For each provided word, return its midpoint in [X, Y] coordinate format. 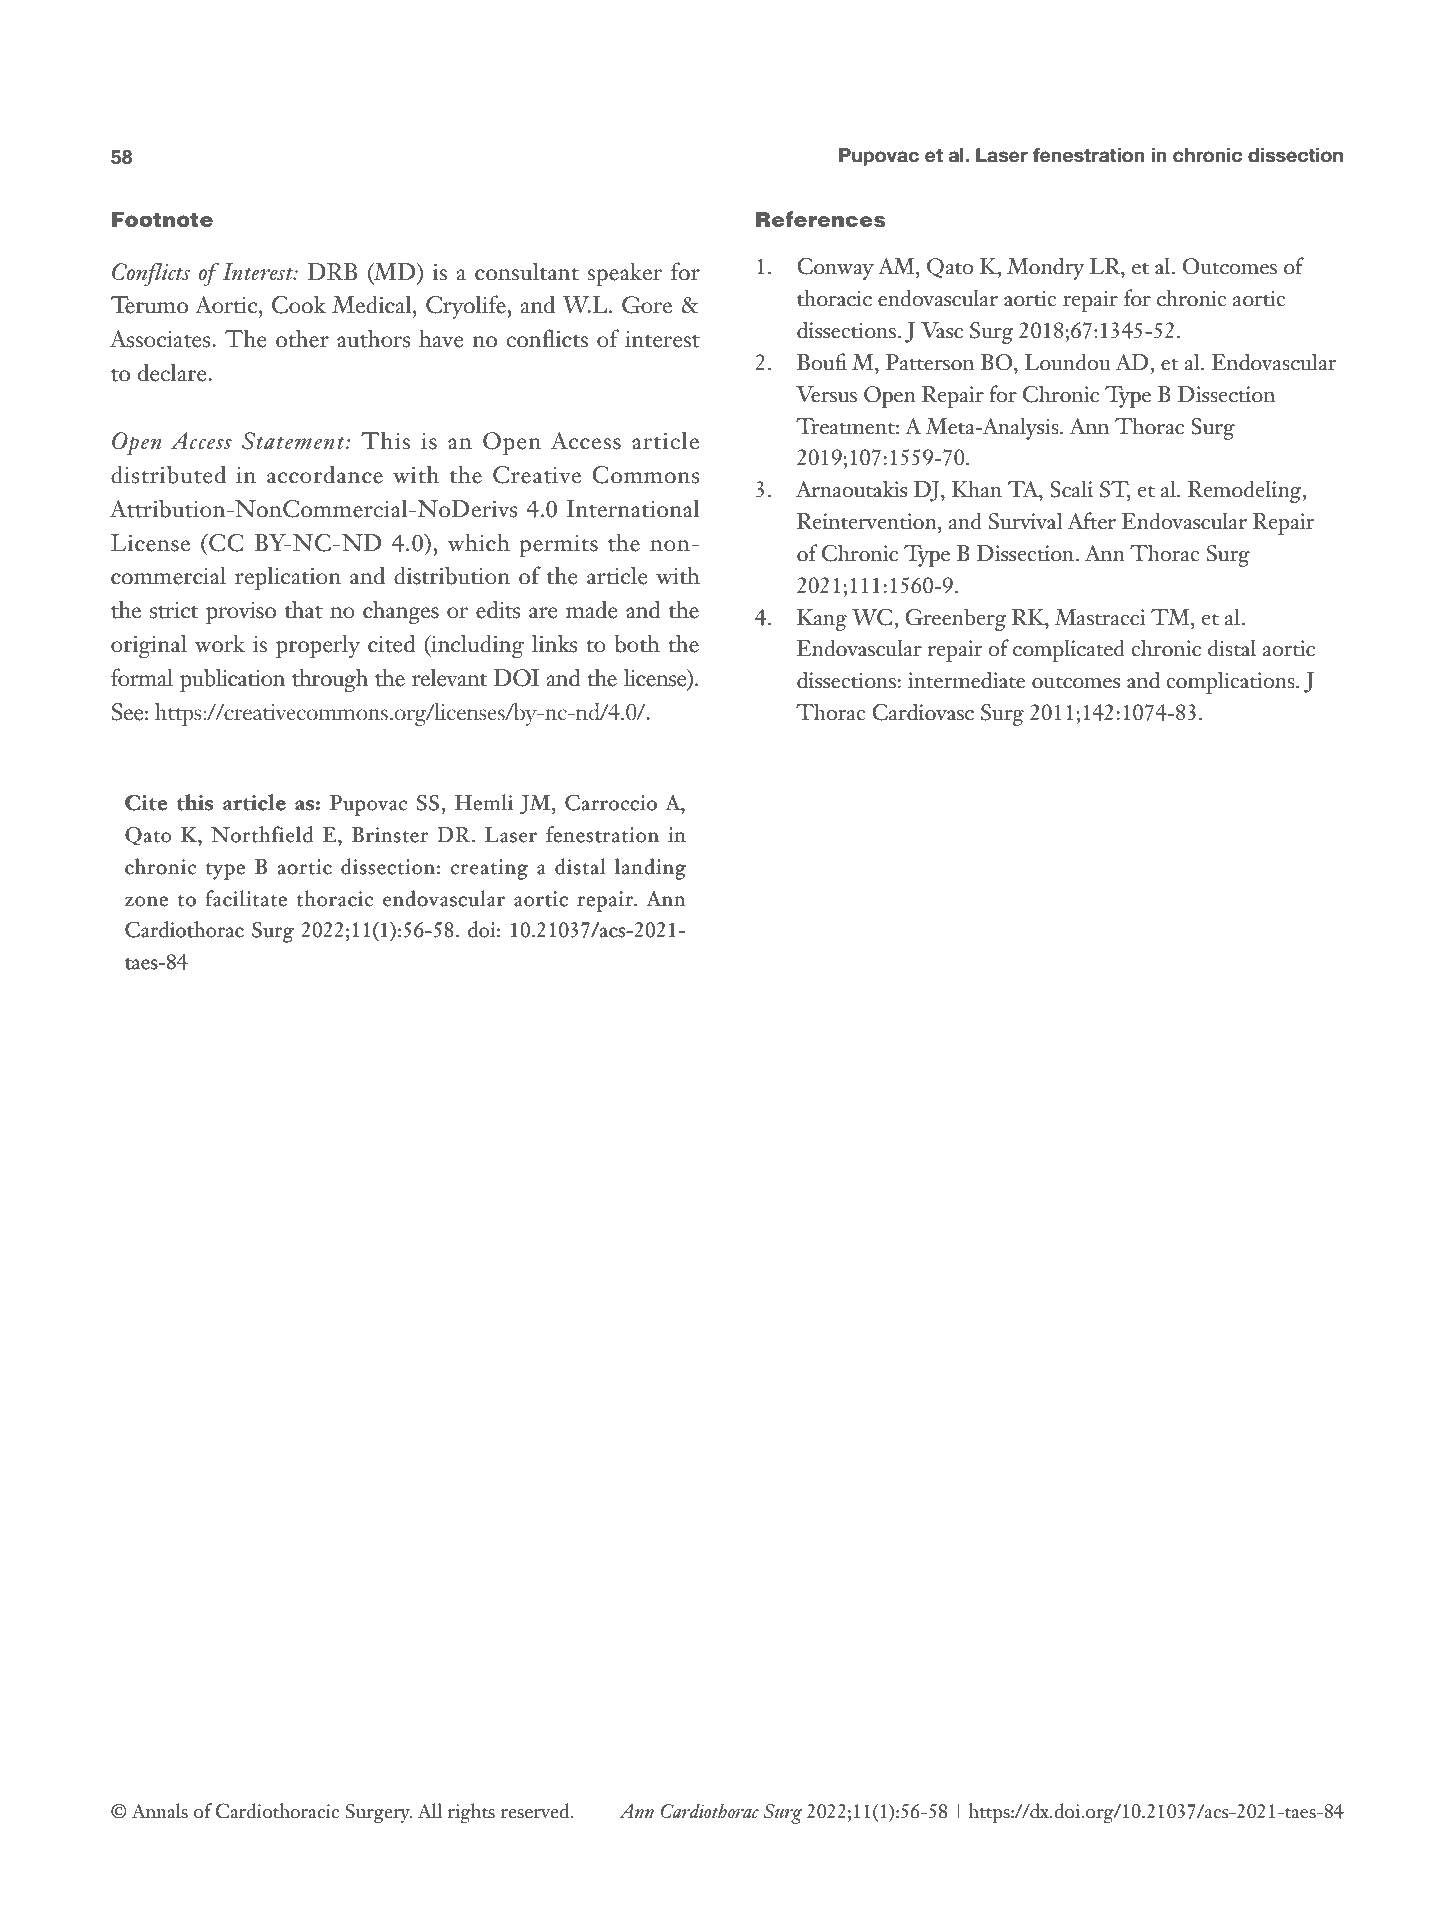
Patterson [930, 362]
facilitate [246, 898]
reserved [536, 1811]
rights [471, 1813]
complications [1231, 682]
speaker [624, 274]
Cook [299, 304]
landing [650, 869]
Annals [160, 1811]
